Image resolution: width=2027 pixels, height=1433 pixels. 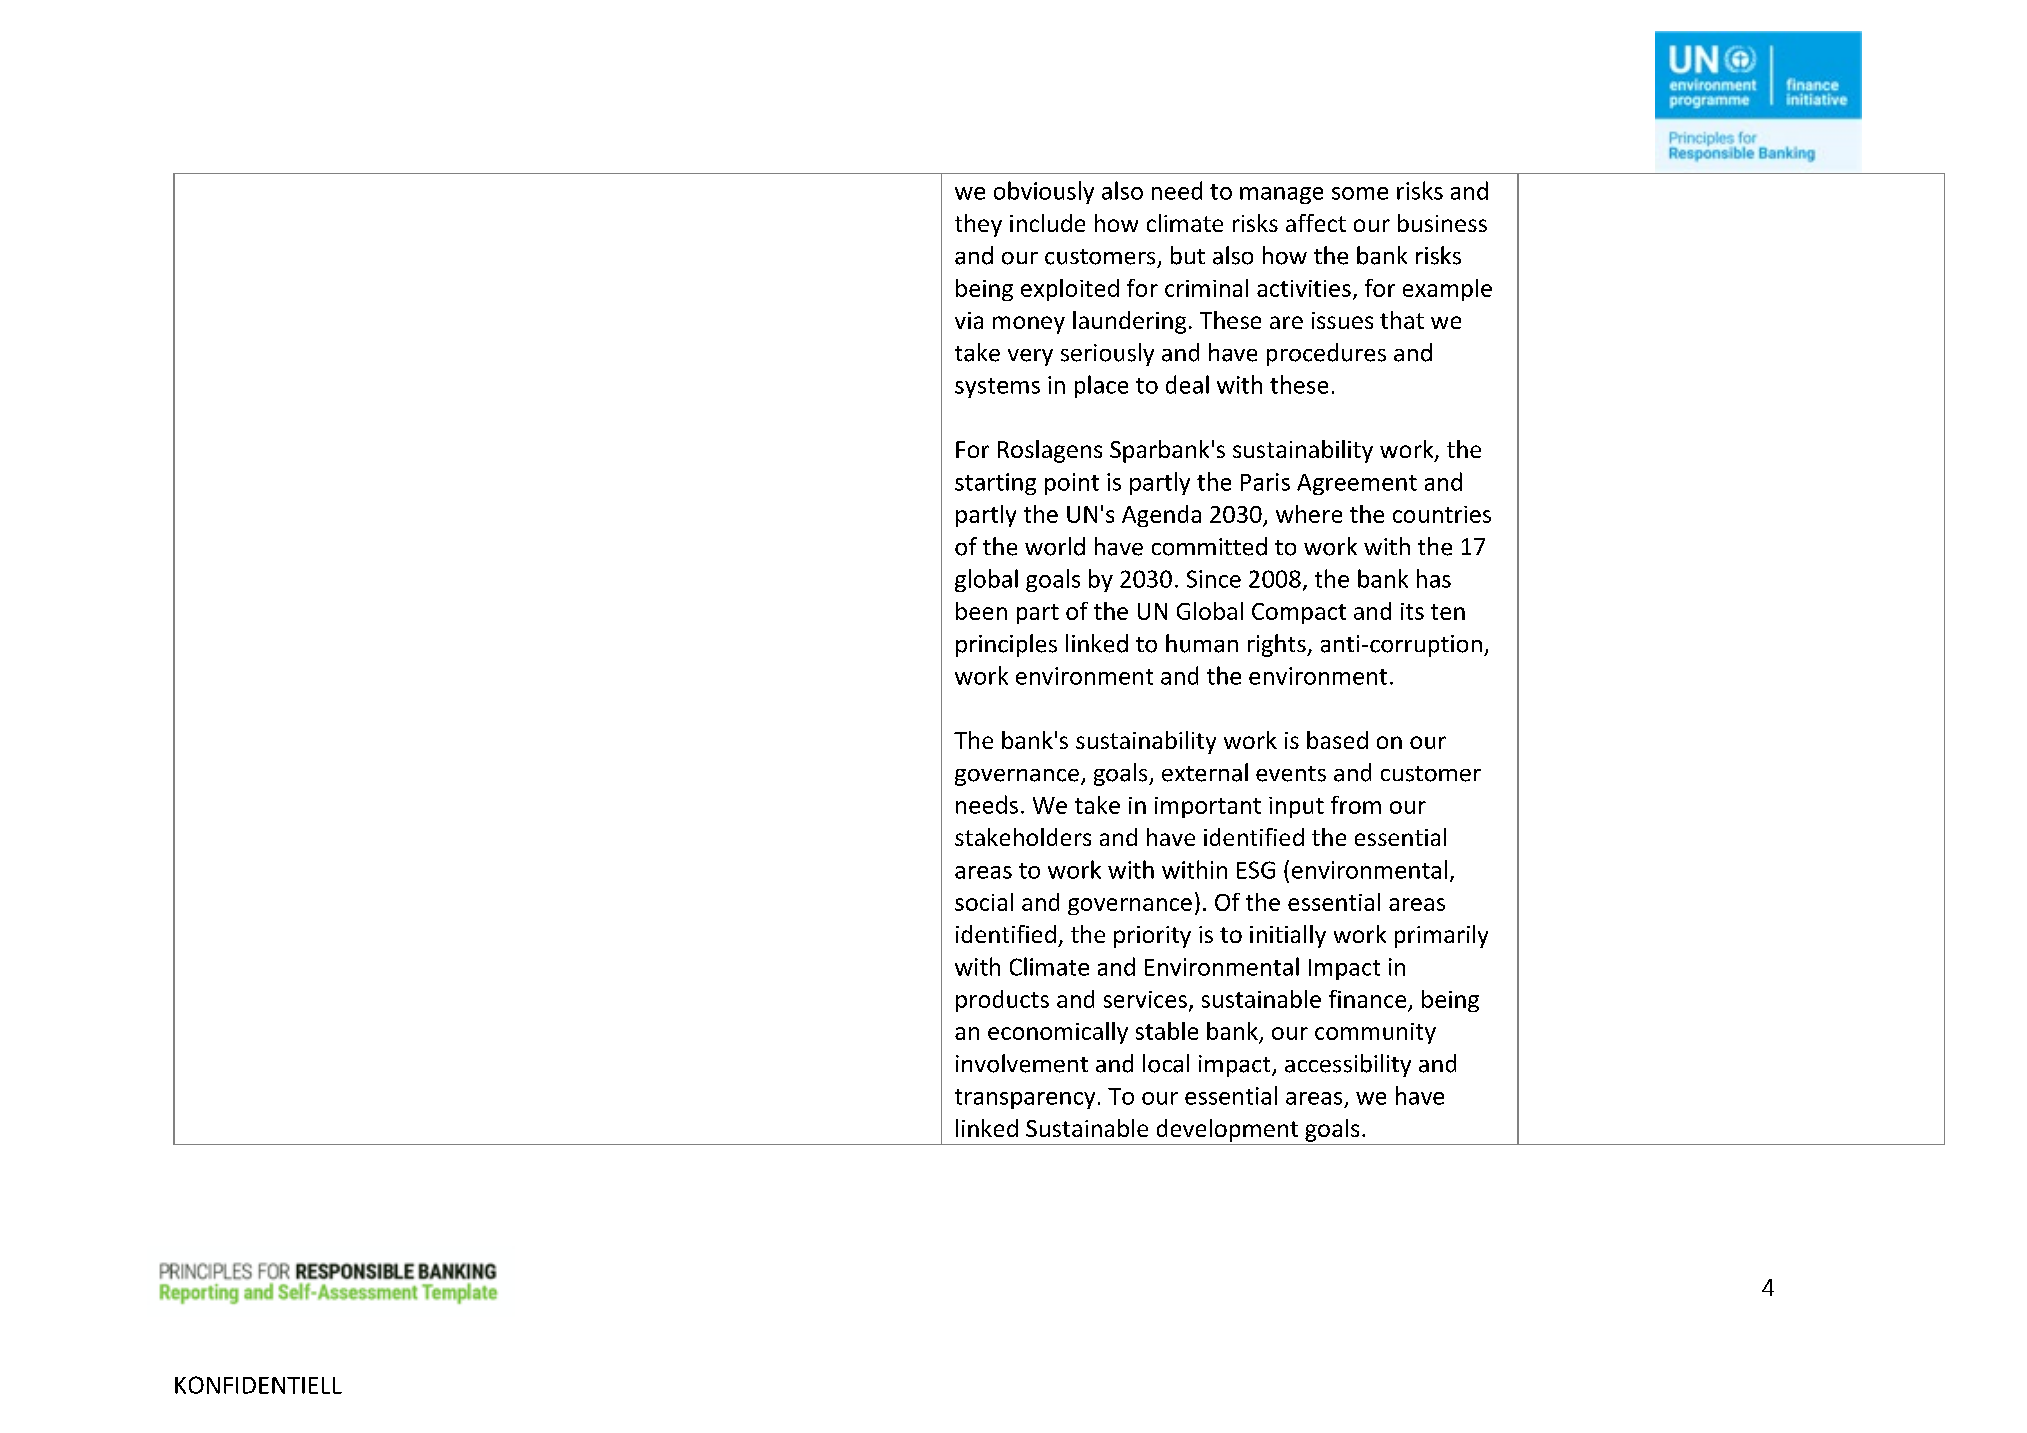 What do you see at coordinates (984, 902) in the screenshot?
I see `social` at bounding box center [984, 902].
